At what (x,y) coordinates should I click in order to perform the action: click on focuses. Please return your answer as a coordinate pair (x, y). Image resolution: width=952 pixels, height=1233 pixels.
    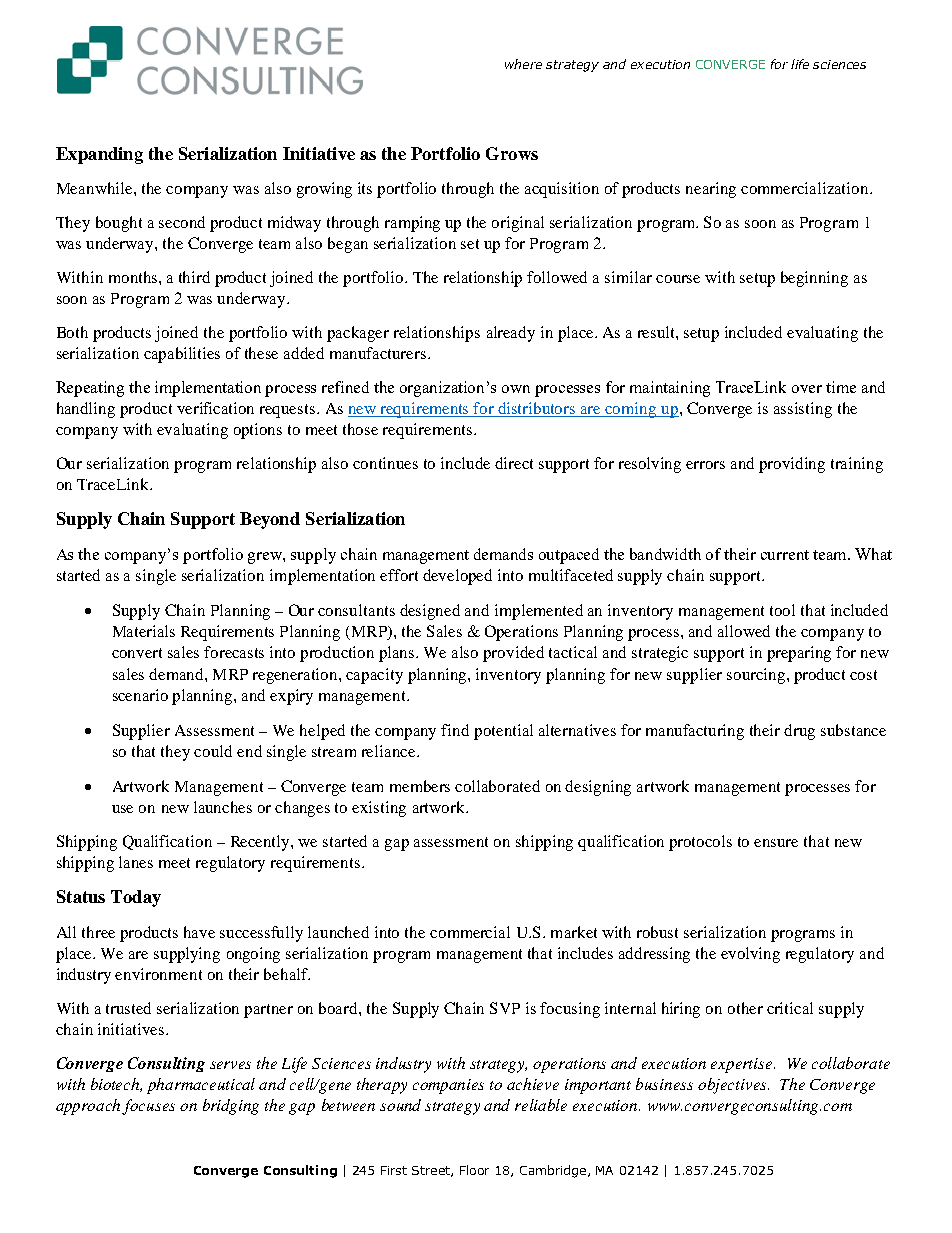
    Looking at the image, I should click on (148, 1107).
